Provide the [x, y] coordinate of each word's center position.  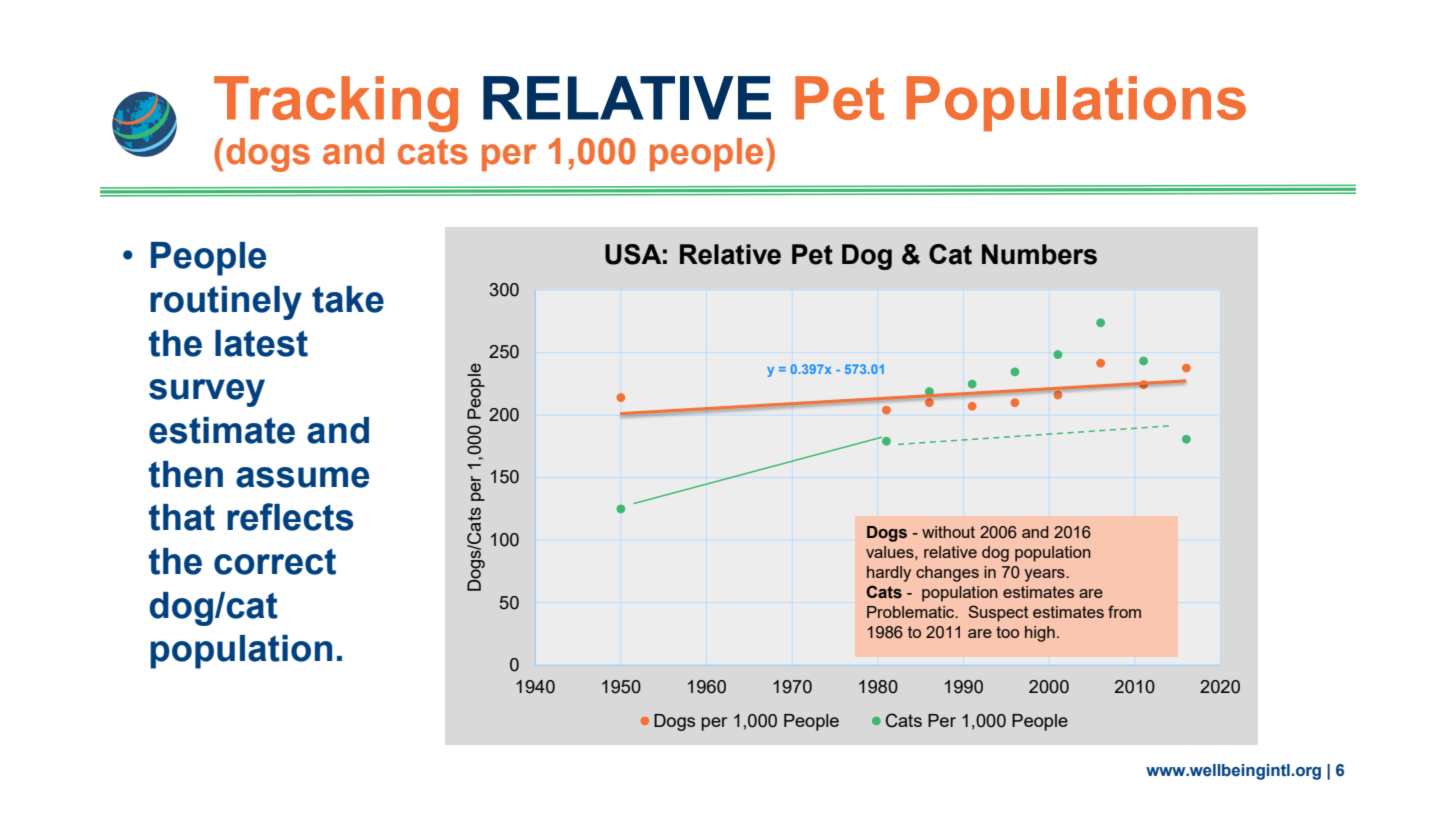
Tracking [336, 104]
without [948, 532]
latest [261, 343]
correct [275, 562]
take [348, 299]
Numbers [1039, 254]
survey [207, 393]
